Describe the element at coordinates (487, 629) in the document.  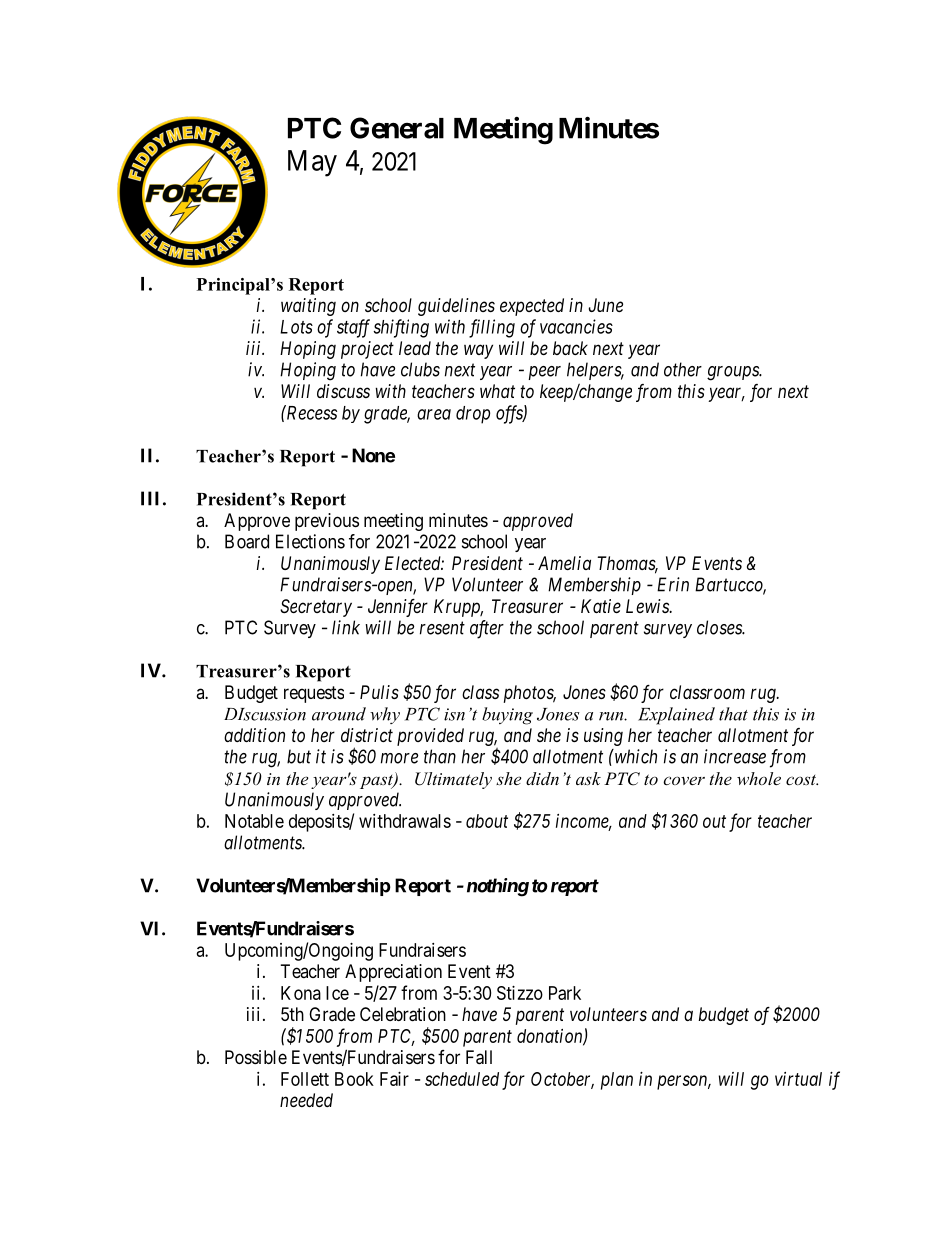
I see `after` at that location.
